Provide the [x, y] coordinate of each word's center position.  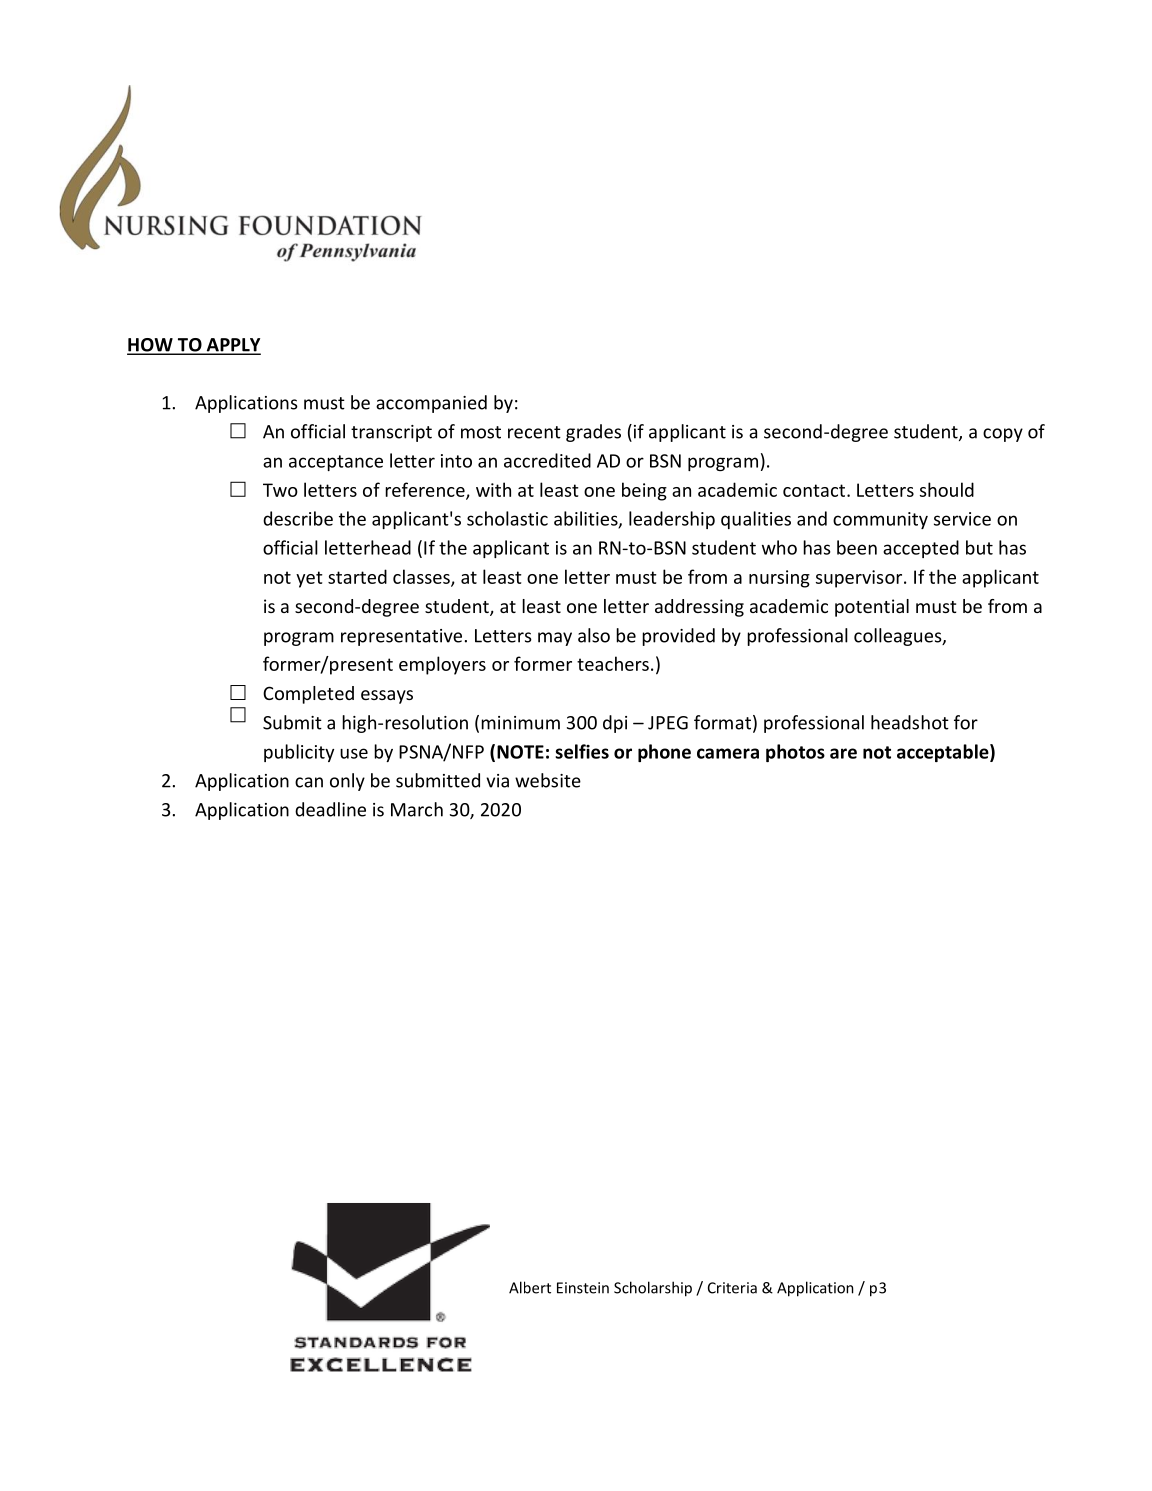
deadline [330, 809]
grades [593, 433]
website [548, 780]
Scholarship [653, 1289]
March [417, 809]
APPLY [232, 346]
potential [872, 608]
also [594, 635]
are [843, 753]
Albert [530, 1287]
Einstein [583, 1288]
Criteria [732, 1288]
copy [1003, 435]
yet [309, 579]
